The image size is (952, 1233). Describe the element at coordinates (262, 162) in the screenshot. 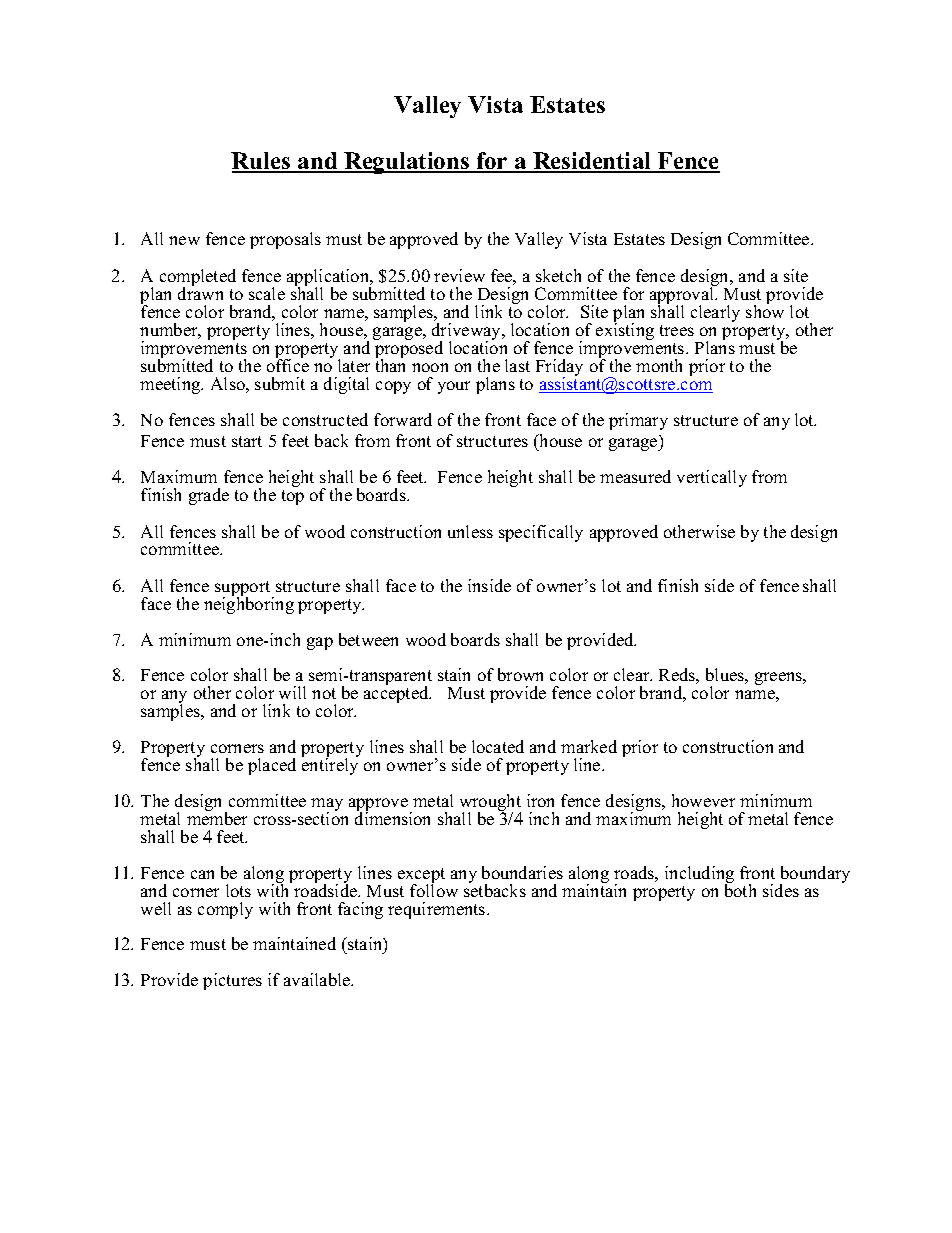

I see `Rules` at that location.
